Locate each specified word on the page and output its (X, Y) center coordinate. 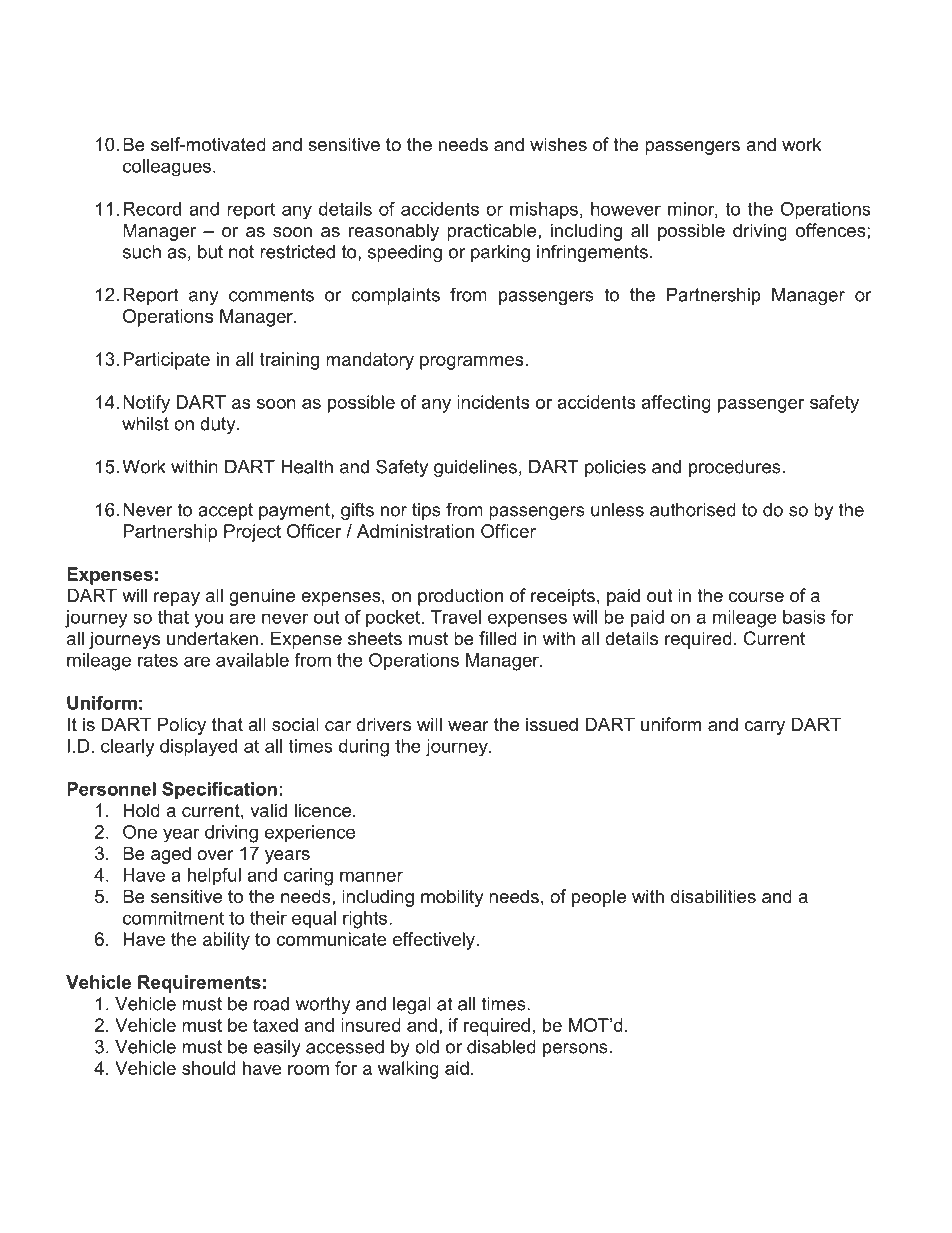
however (626, 209)
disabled (501, 1047)
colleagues (167, 168)
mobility (452, 898)
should (209, 1068)
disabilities (713, 896)
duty (219, 425)
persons (575, 1050)
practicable (493, 232)
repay (177, 599)
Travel (456, 617)
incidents (493, 402)
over (215, 855)
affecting (676, 404)
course (756, 597)
